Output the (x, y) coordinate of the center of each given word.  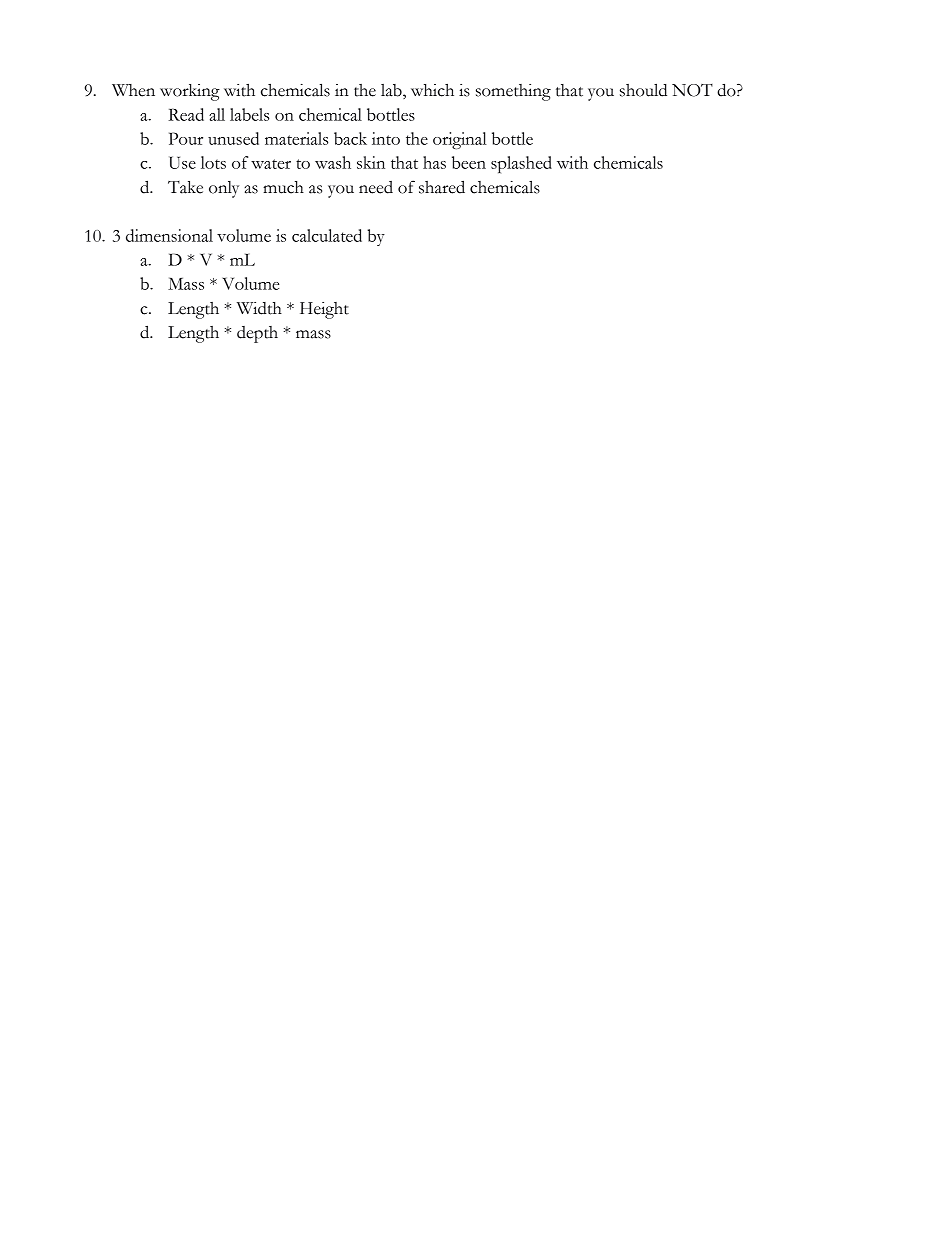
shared (442, 187)
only (224, 189)
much (283, 187)
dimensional (169, 235)
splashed (521, 164)
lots (213, 162)
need (376, 187)
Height (324, 310)
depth (257, 334)
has (434, 162)
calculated (327, 235)
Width (259, 308)
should (643, 90)
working (190, 92)
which (432, 90)
